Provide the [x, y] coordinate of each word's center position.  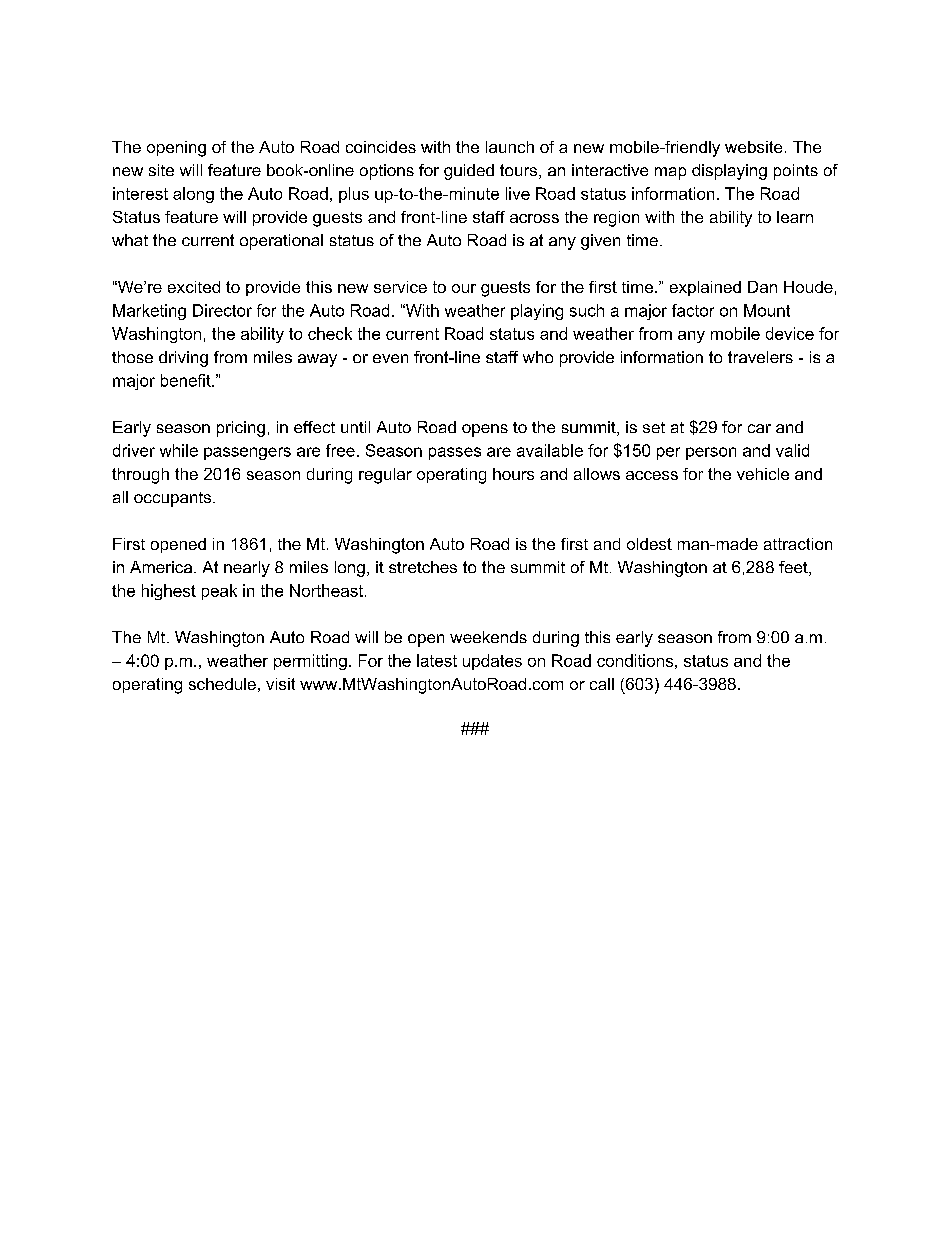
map [670, 173]
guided [469, 172]
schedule [222, 684]
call [602, 684]
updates [492, 662]
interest [140, 193]
